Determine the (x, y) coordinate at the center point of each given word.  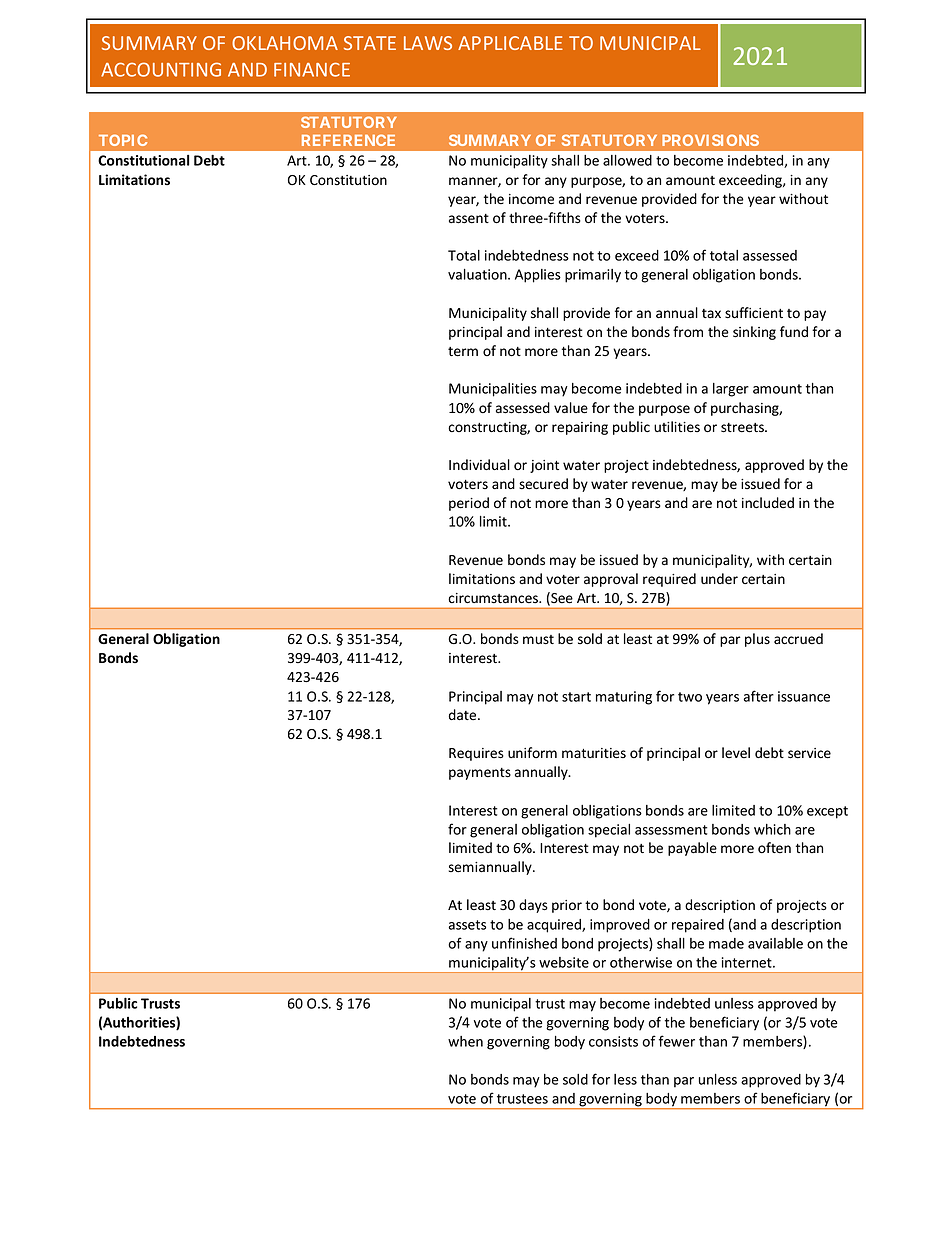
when (465, 1041)
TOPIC (123, 140)
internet (748, 962)
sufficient (754, 313)
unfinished (524, 943)
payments (480, 774)
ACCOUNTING (161, 69)
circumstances (494, 598)
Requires (476, 754)
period (469, 504)
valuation (478, 274)
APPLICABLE (510, 43)
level (736, 752)
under (719, 578)
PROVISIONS (710, 140)
